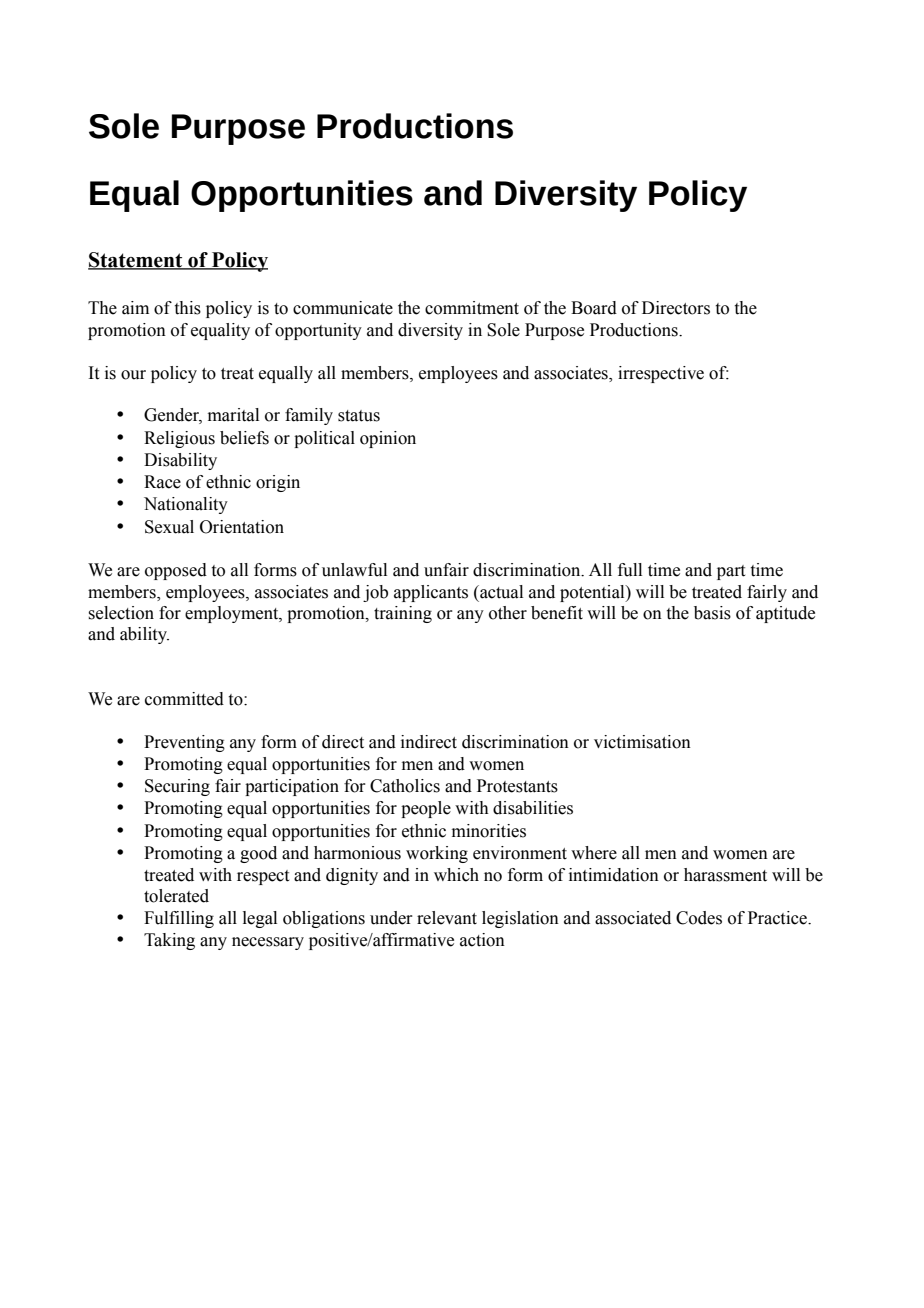  Describe the element at coordinates (179, 919) in the page. I see `Fulfilling` at that location.
